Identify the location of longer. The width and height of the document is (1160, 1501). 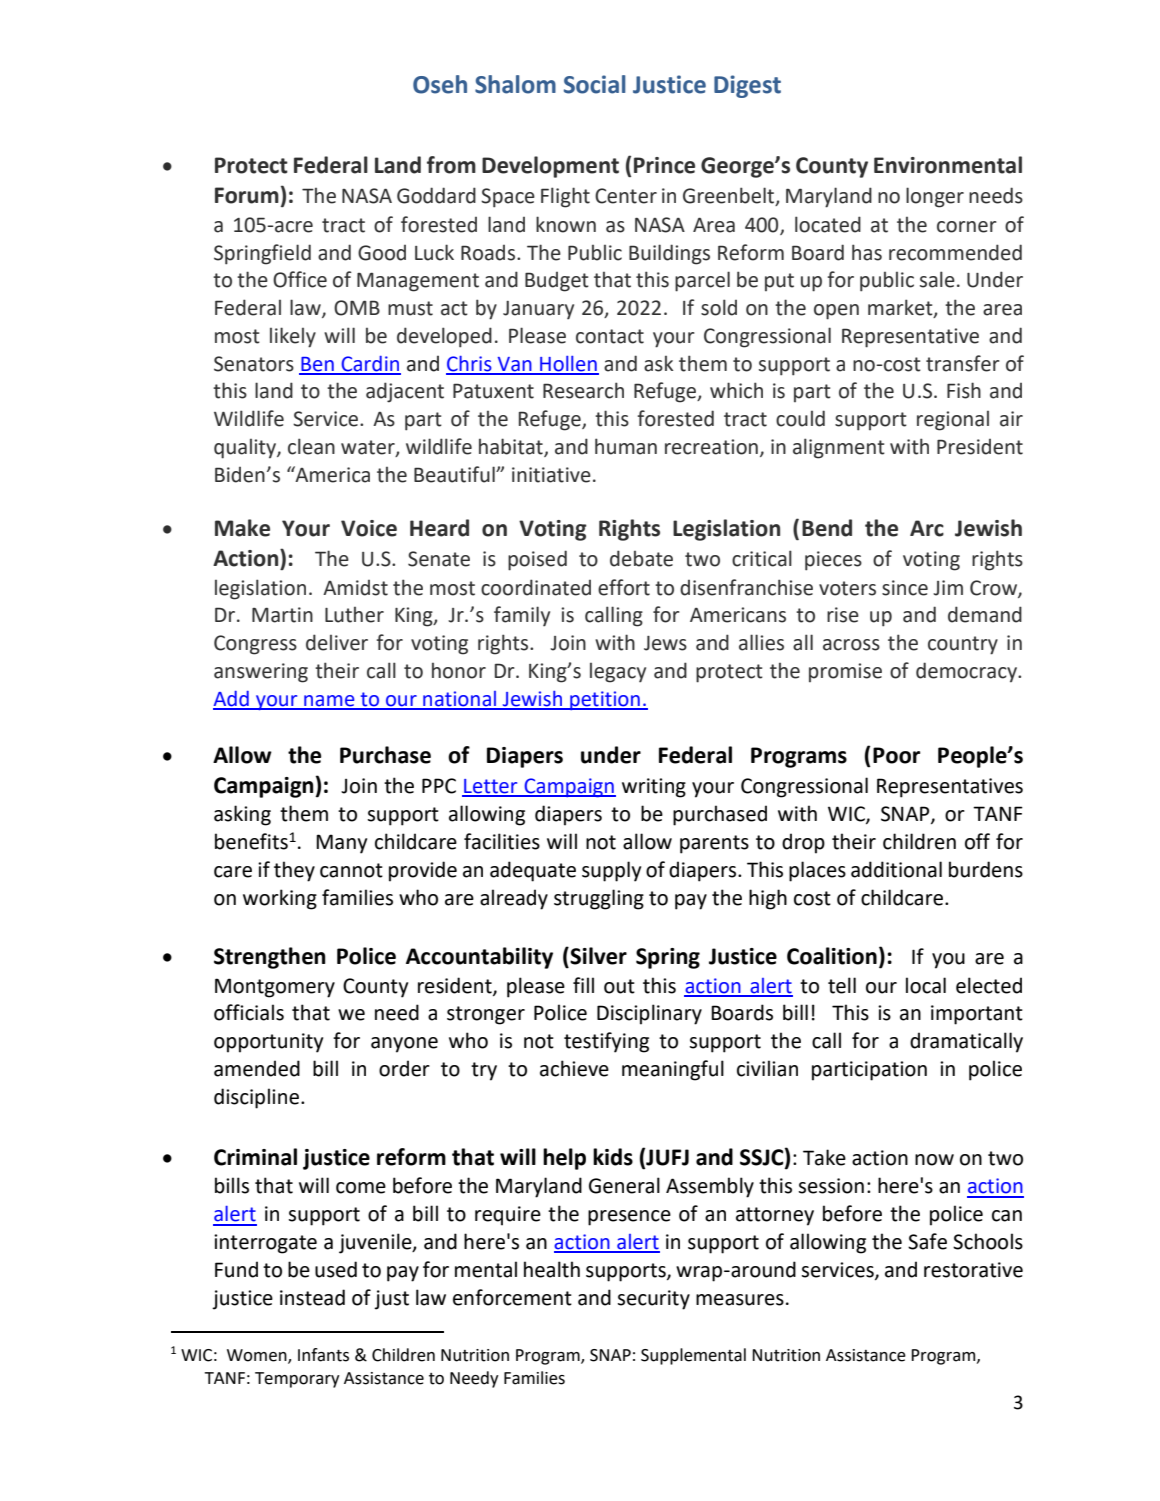
(935, 197).
